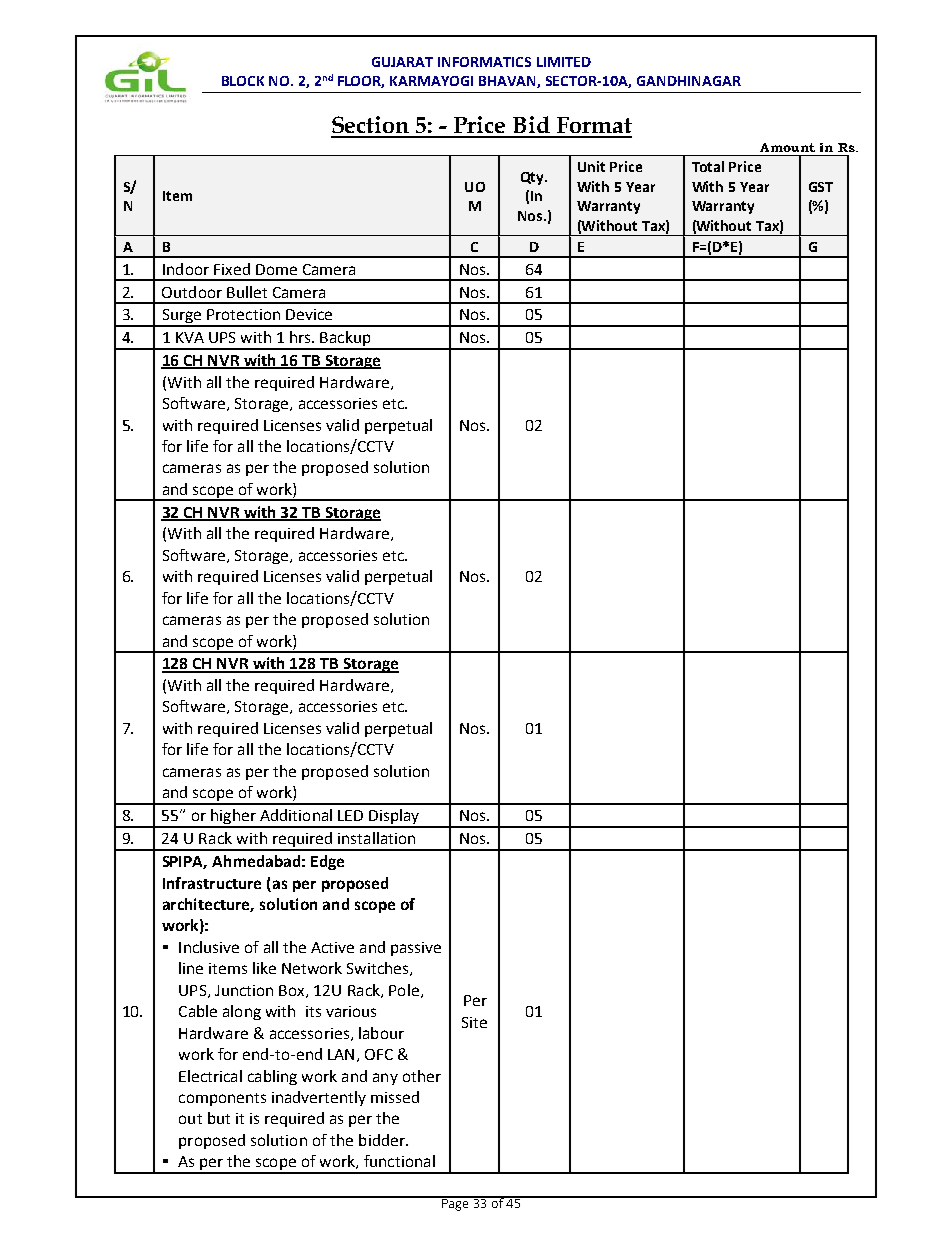 This image has width=952, height=1233. What do you see at coordinates (345, 340) in the image?
I see `Backup` at bounding box center [345, 340].
